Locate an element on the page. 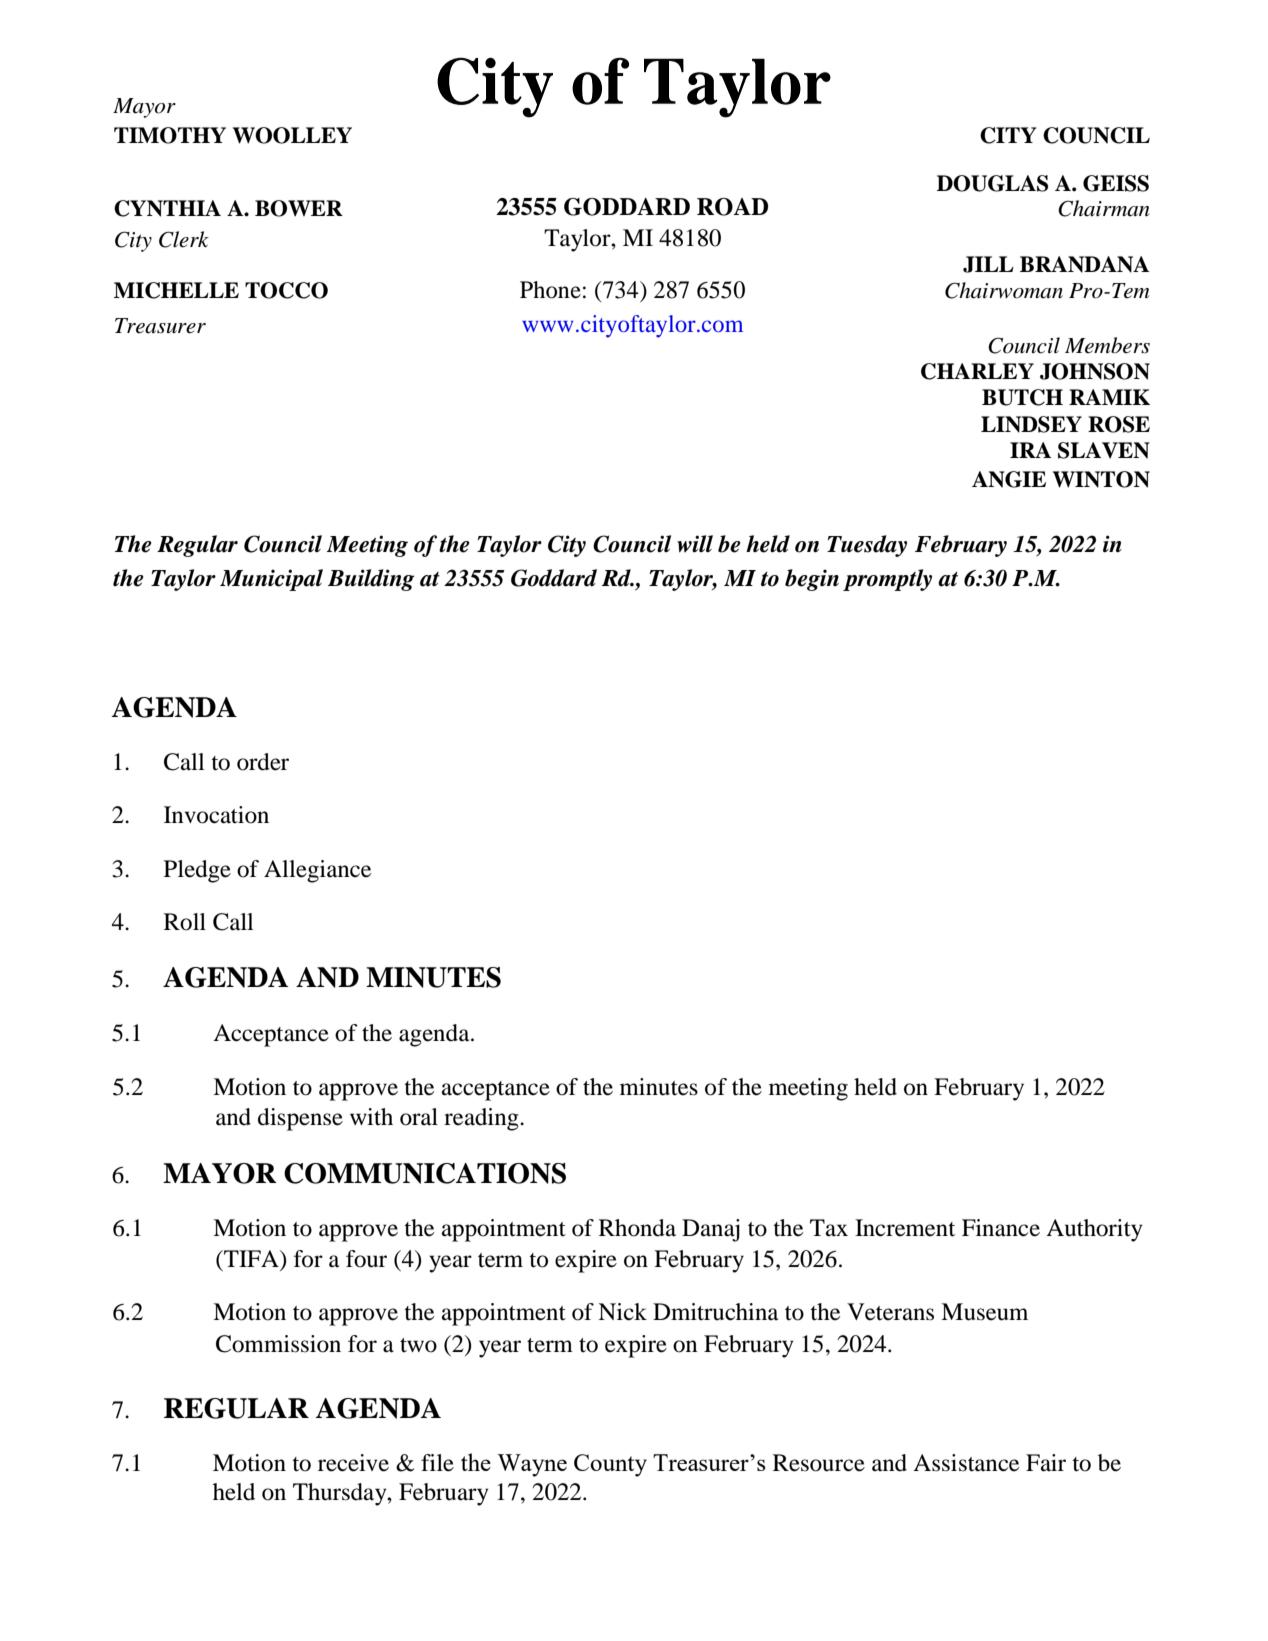 The image size is (1268, 1641). County is located at coordinates (610, 1465).
